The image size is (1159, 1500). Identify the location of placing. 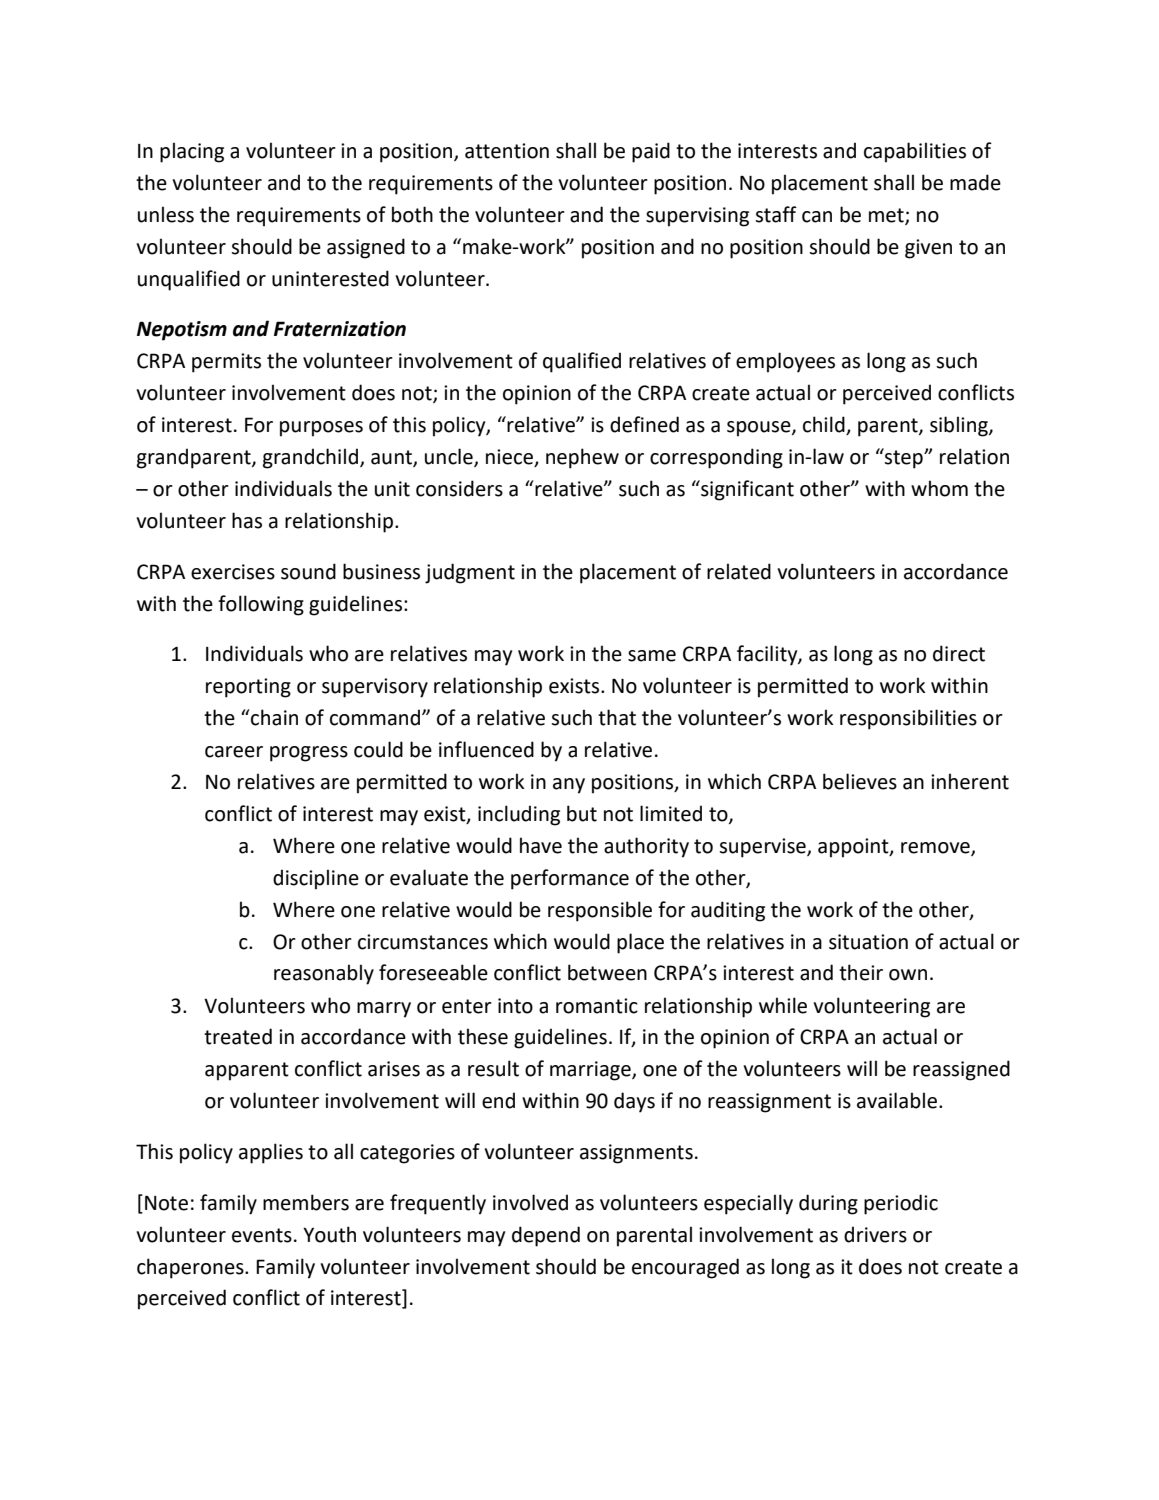
(192, 152).
